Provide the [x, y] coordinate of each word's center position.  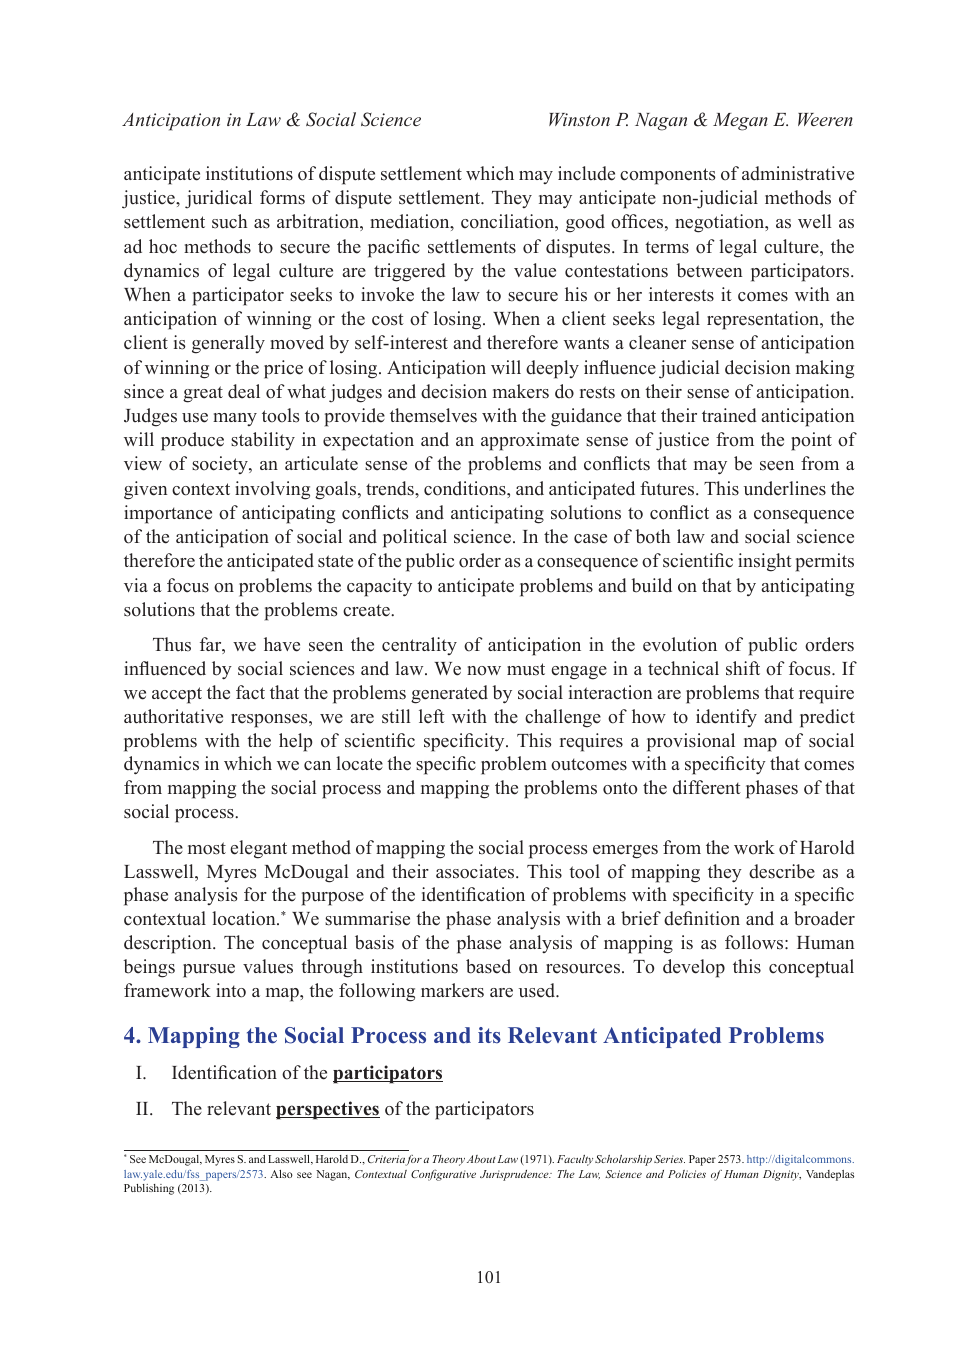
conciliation [509, 222]
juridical [218, 199]
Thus [172, 644]
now [484, 671]
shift [743, 668]
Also [281, 1174]
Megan [740, 122]
